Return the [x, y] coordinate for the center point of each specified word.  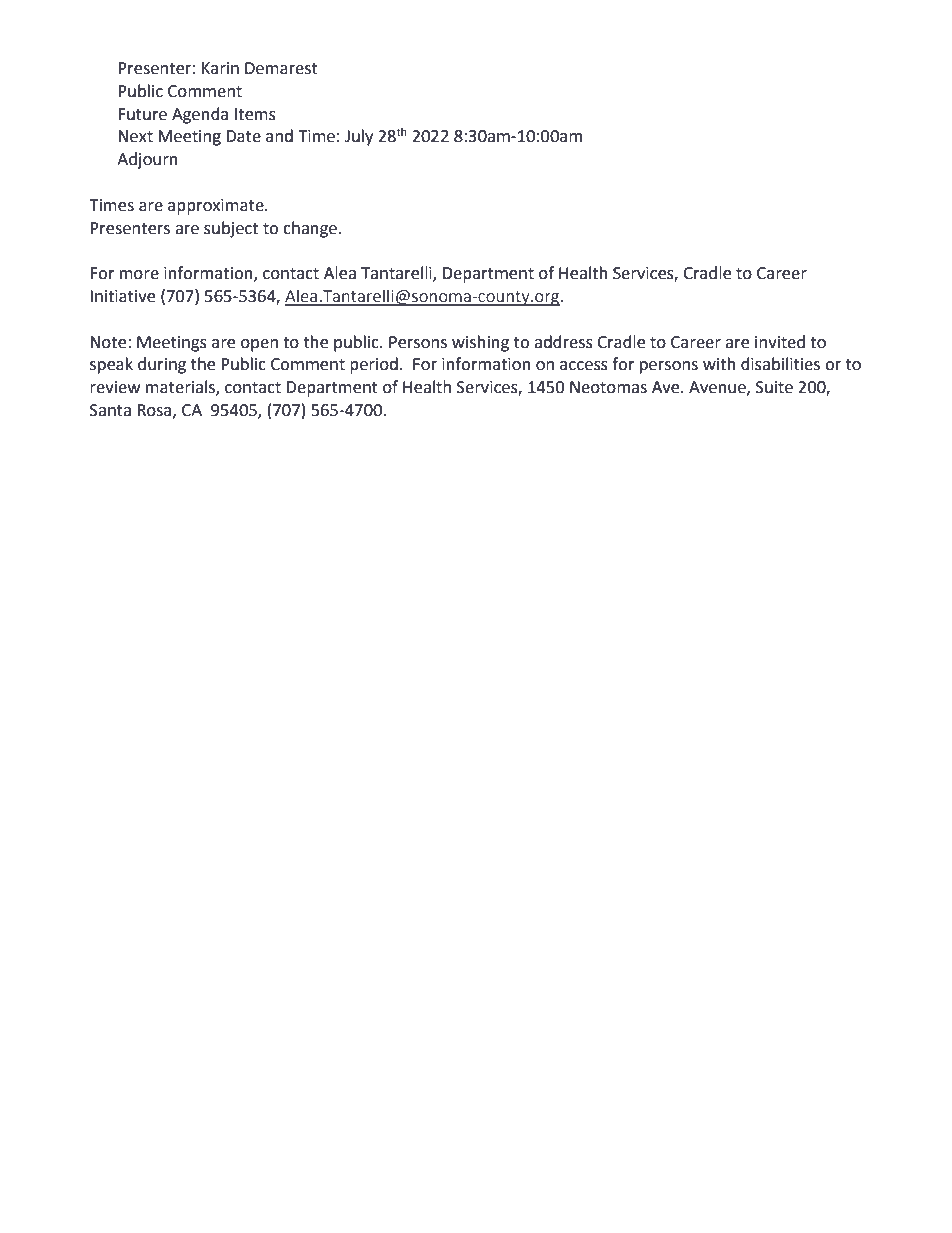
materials [181, 388]
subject [231, 229]
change [310, 229]
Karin [220, 68]
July [359, 137]
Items [255, 114]
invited [780, 342]
